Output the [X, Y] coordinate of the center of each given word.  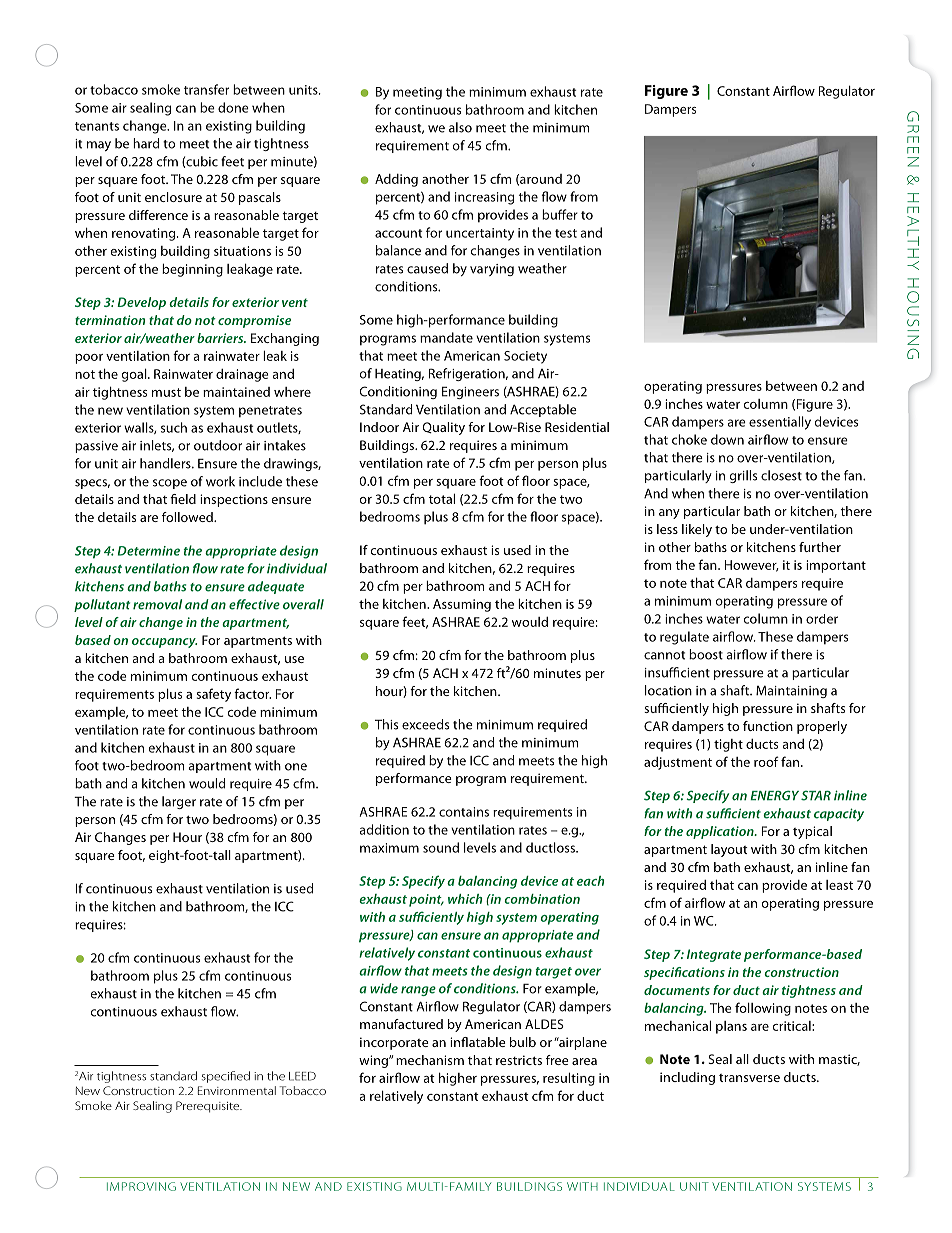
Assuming [462, 605]
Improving [141, 1186]
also [460, 127]
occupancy [164, 643]
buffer [560, 214]
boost [706, 654]
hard [146, 143]
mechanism [430, 1060]
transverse [749, 1078]
